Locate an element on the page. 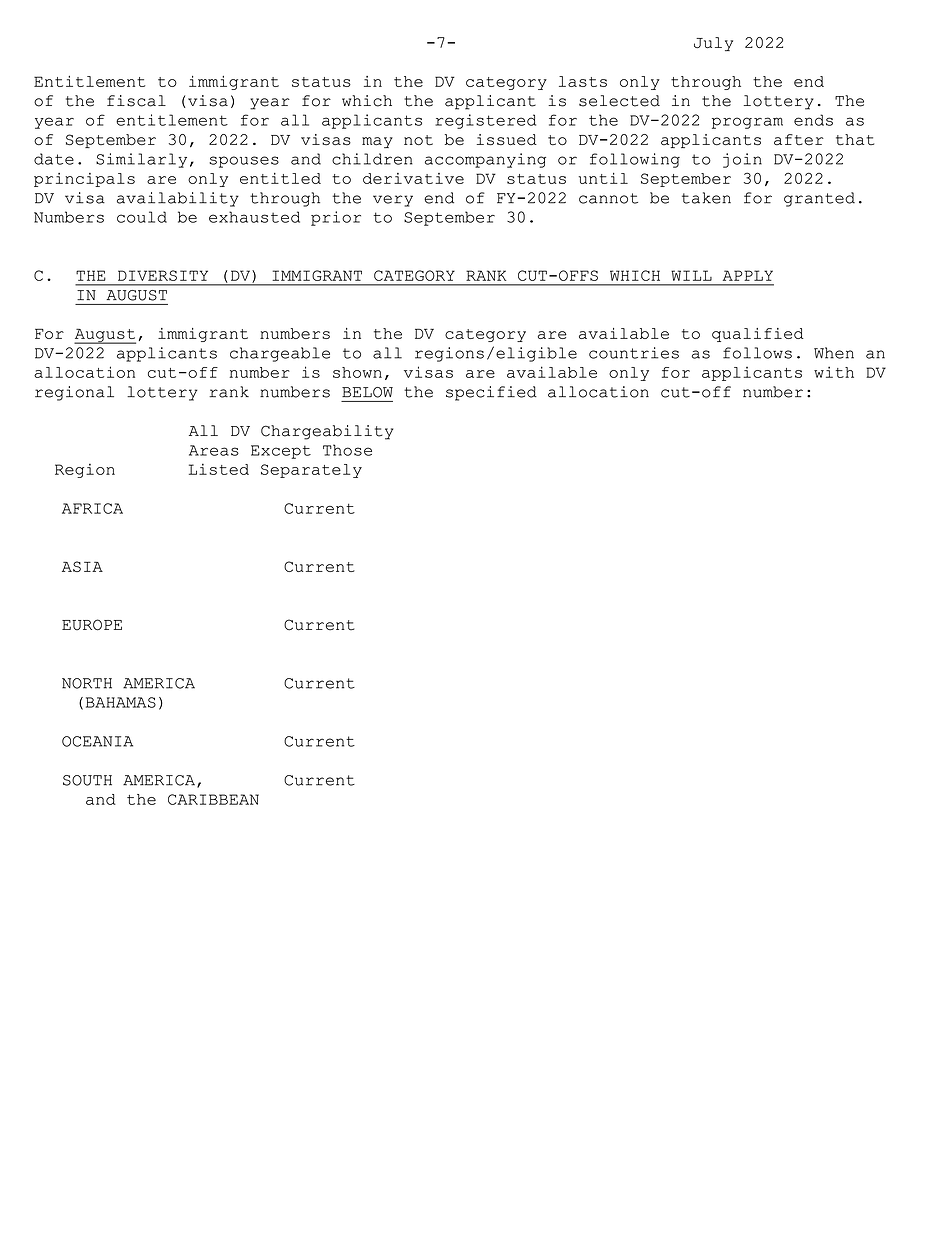  fiscal is located at coordinates (136, 101).
